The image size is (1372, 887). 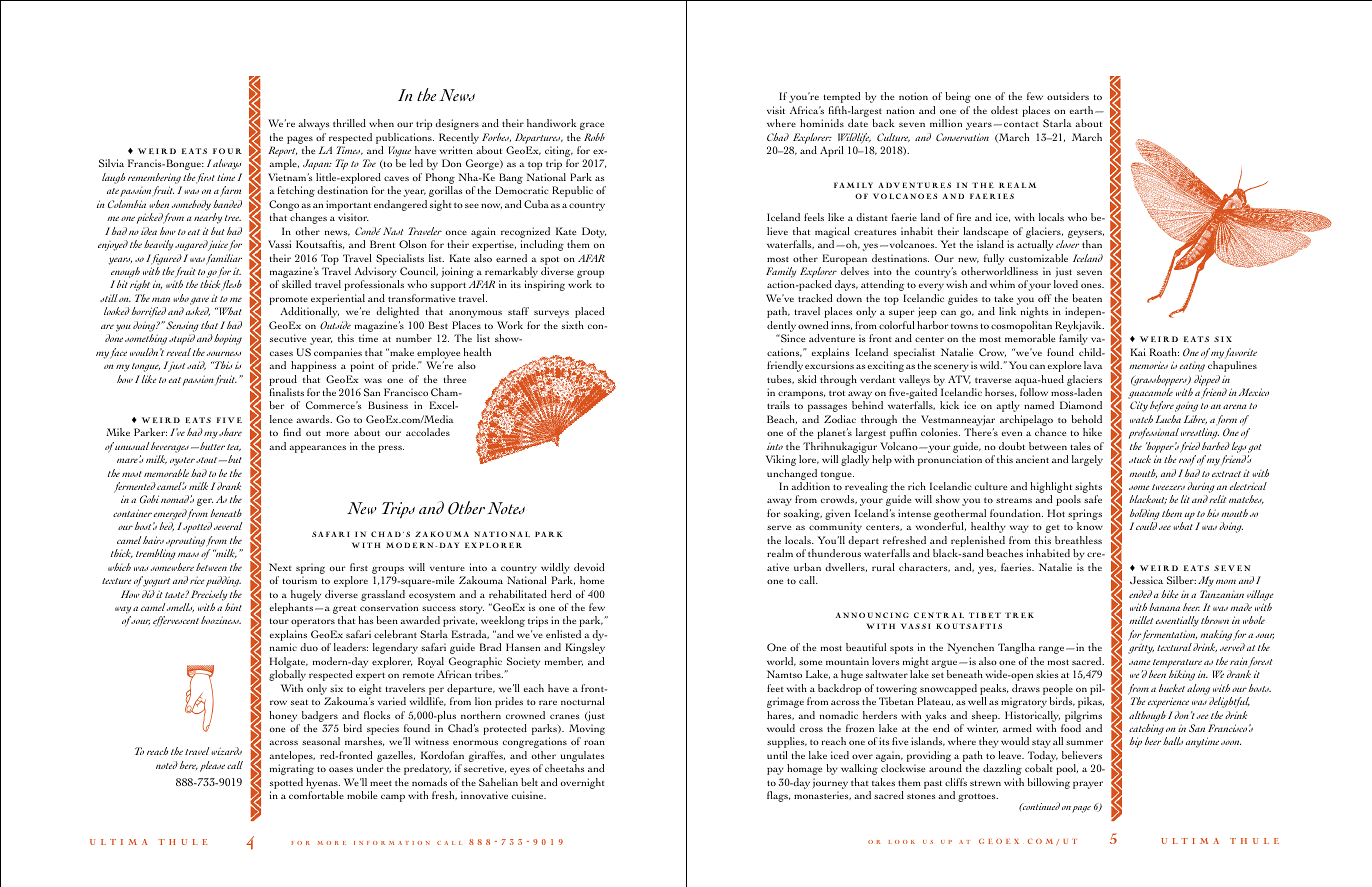 I want to click on sixth, so click(x=573, y=325).
